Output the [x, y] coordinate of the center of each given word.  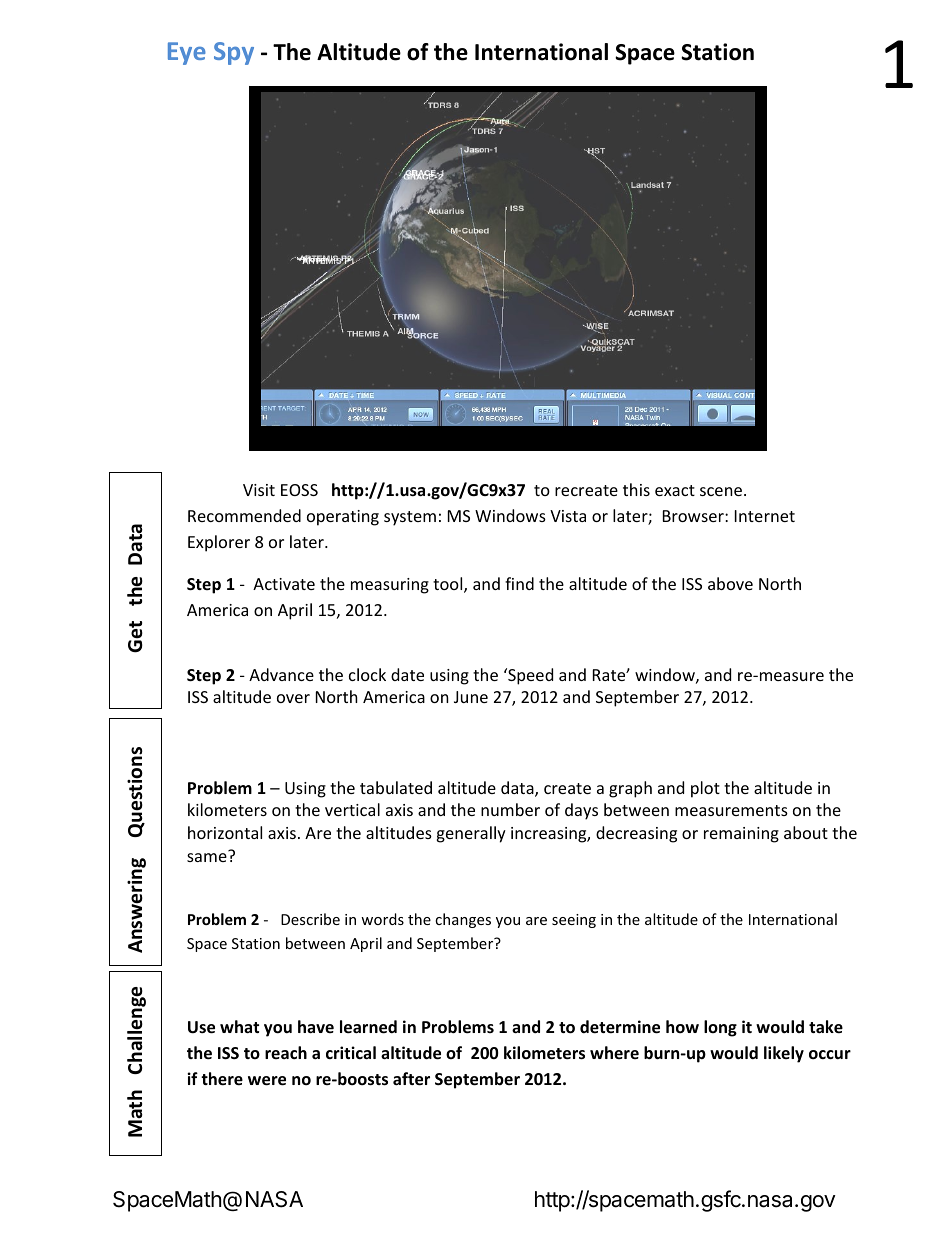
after [411, 1079]
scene [722, 491]
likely [784, 1054]
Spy [234, 53]
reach [286, 1052]
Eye [187, 53]
